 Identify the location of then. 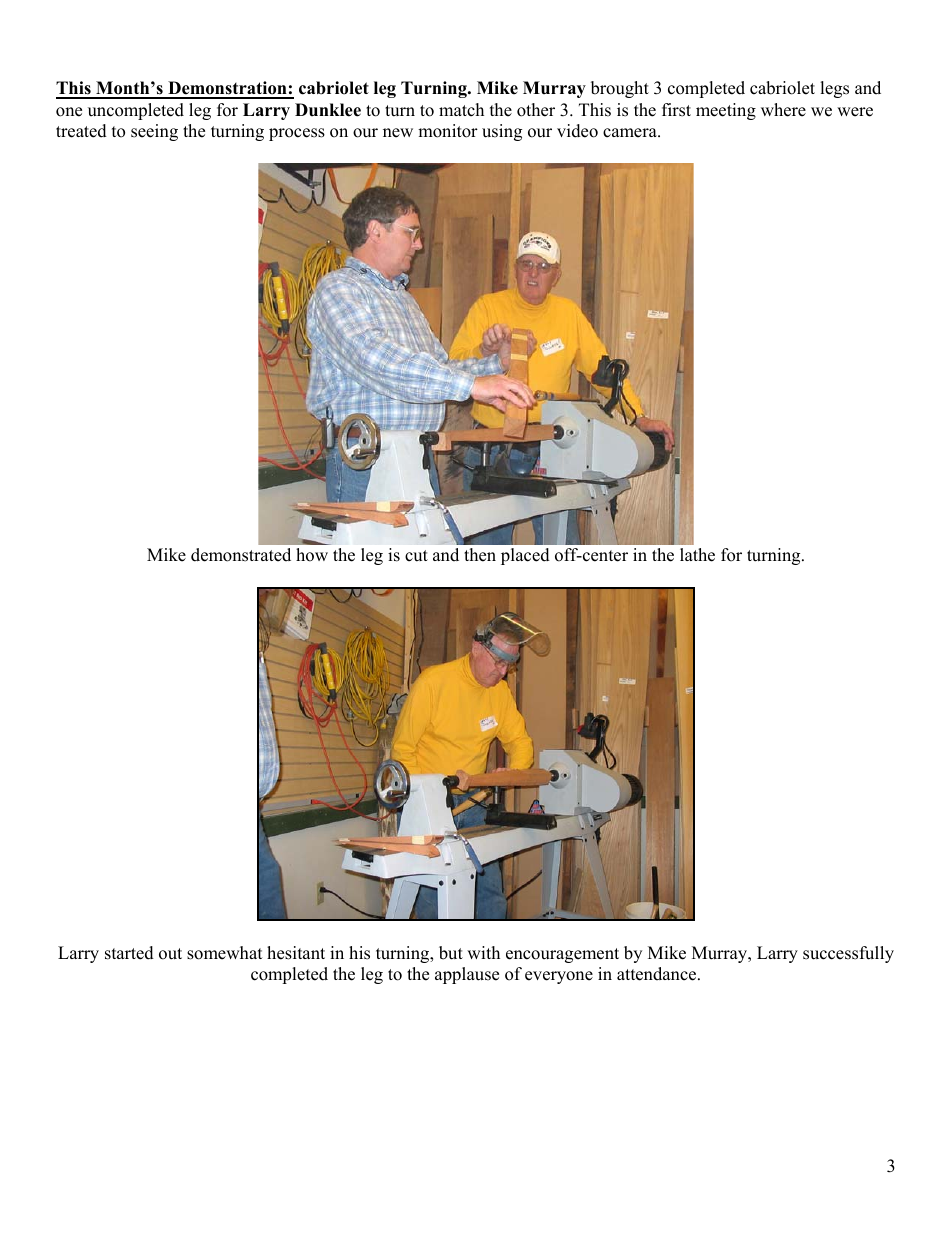
(480, 555).
